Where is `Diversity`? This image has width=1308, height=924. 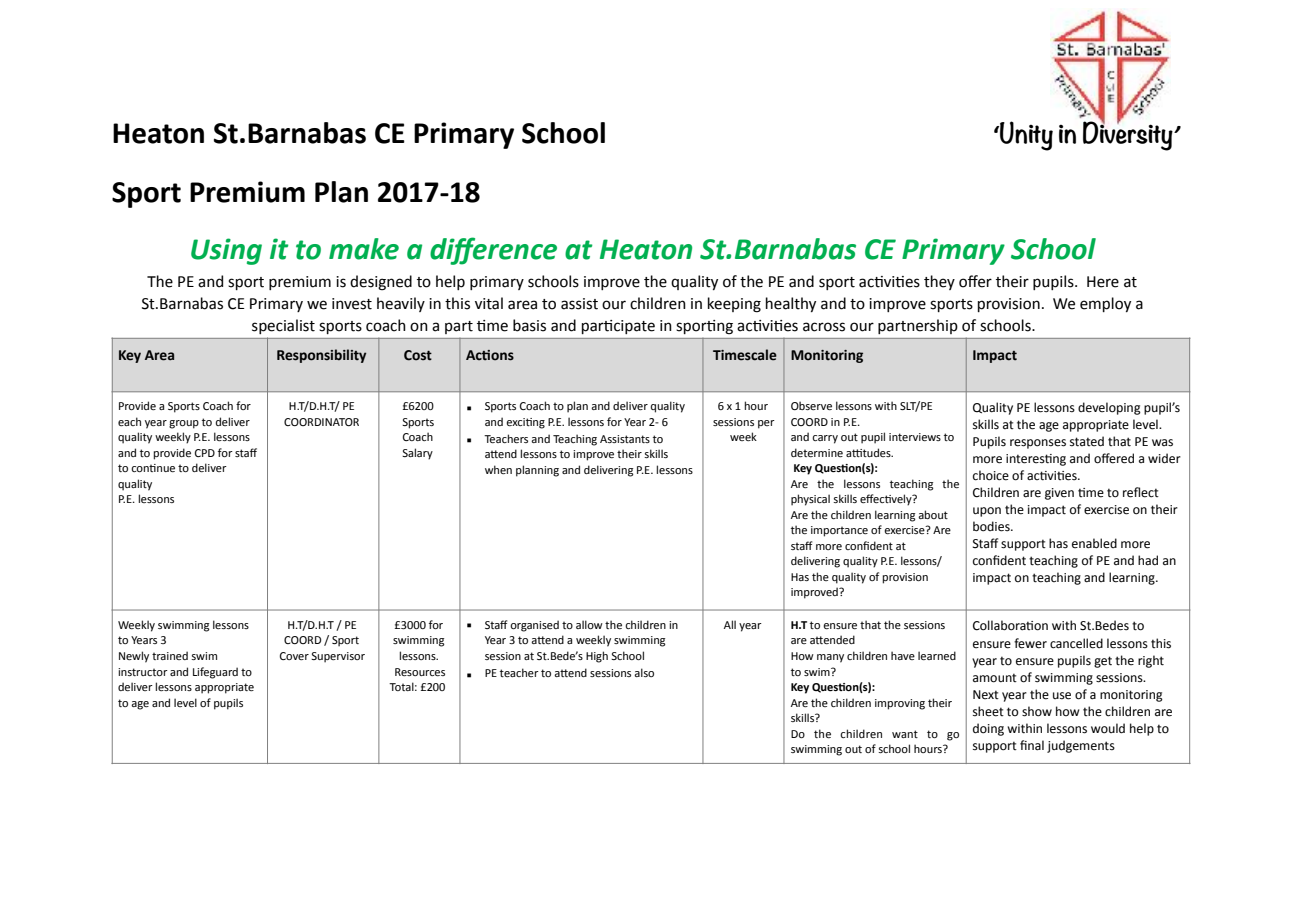
Diversity is located at coordinates (1129, 135).
